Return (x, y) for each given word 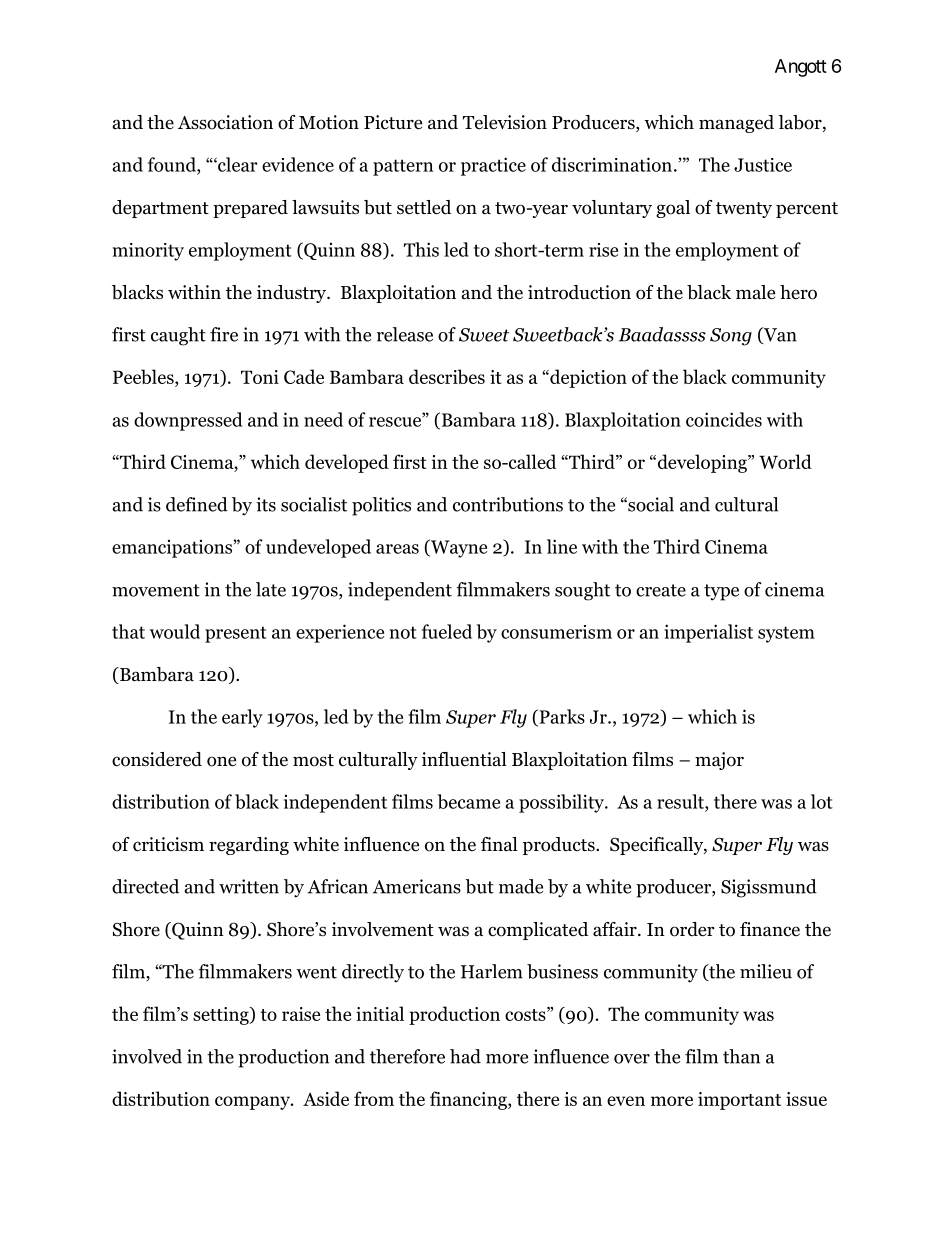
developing (702, 463)
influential (464, 759)
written (249, 886)
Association (225, 122)
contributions (508, 504)
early (242, 718)
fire (224, 334)
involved (147, 1056)
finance (770, 929)
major (719, 761)
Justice (763, 165)
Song (731, 337)
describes (447, 376)
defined (197, 504)
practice (493, 166)
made (521, 886)
